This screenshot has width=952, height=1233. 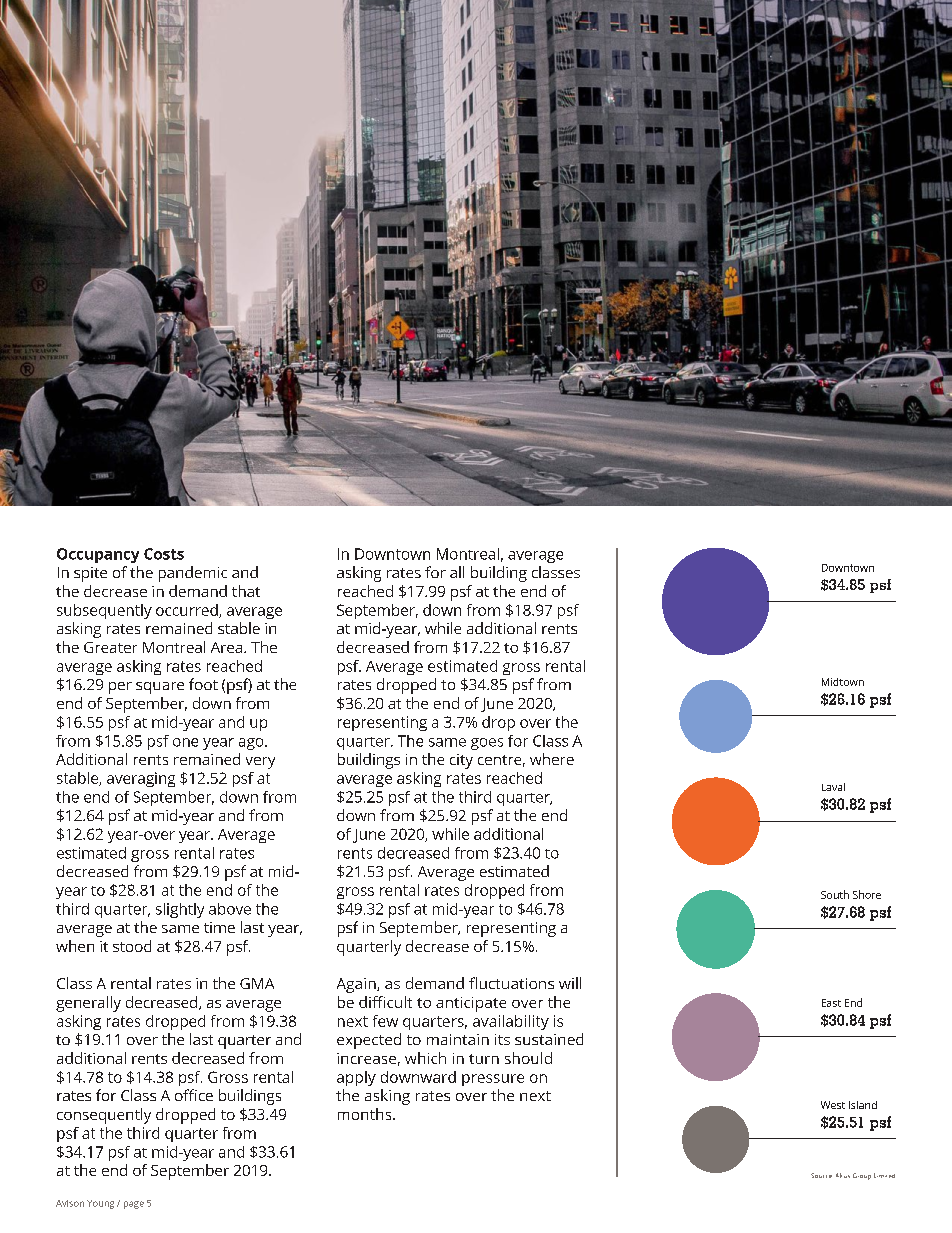 I want to click on Source, so click(x=821, y=1175).
